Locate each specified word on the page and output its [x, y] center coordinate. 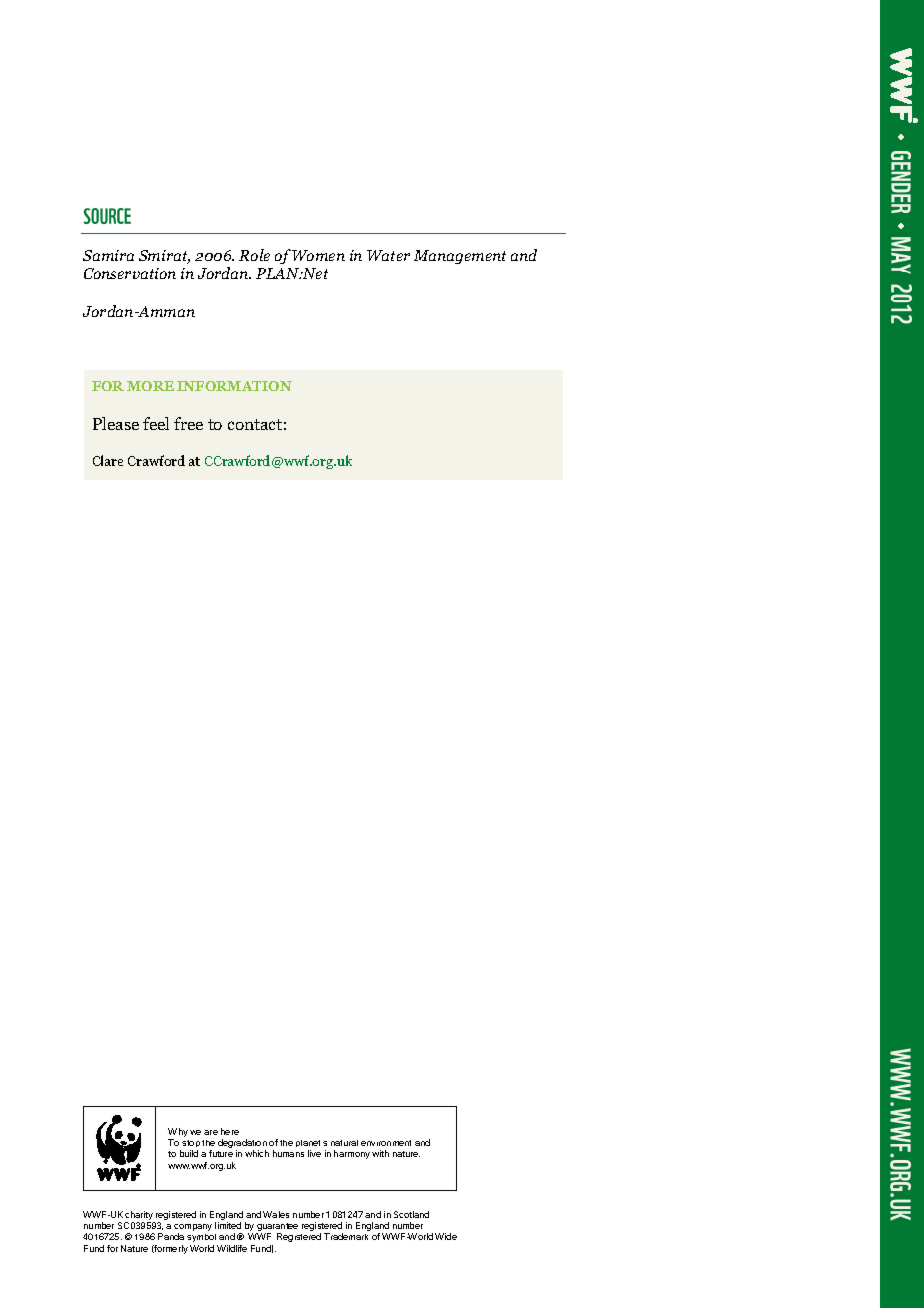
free [188, 423]
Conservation [130, 273]
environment [386, 1143]
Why [178, 1134]
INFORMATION [234, 386]
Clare [108, 460]
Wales [276, 1214]
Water [388, 255]
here [230, 1131]
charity [140, 1217]
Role [254, 255]
